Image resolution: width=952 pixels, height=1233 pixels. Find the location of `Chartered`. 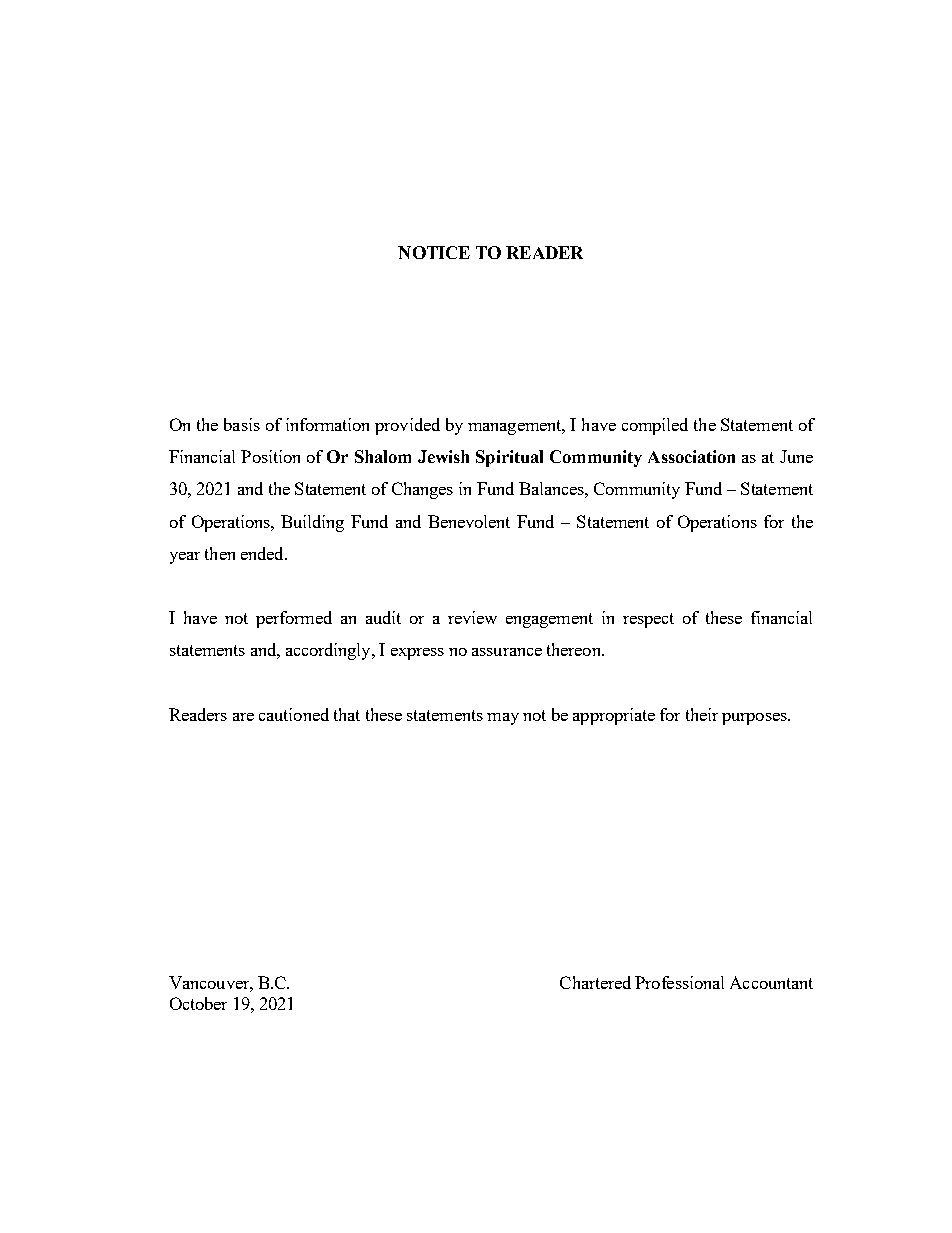

Chartered is located at coordinates (595, 982).
